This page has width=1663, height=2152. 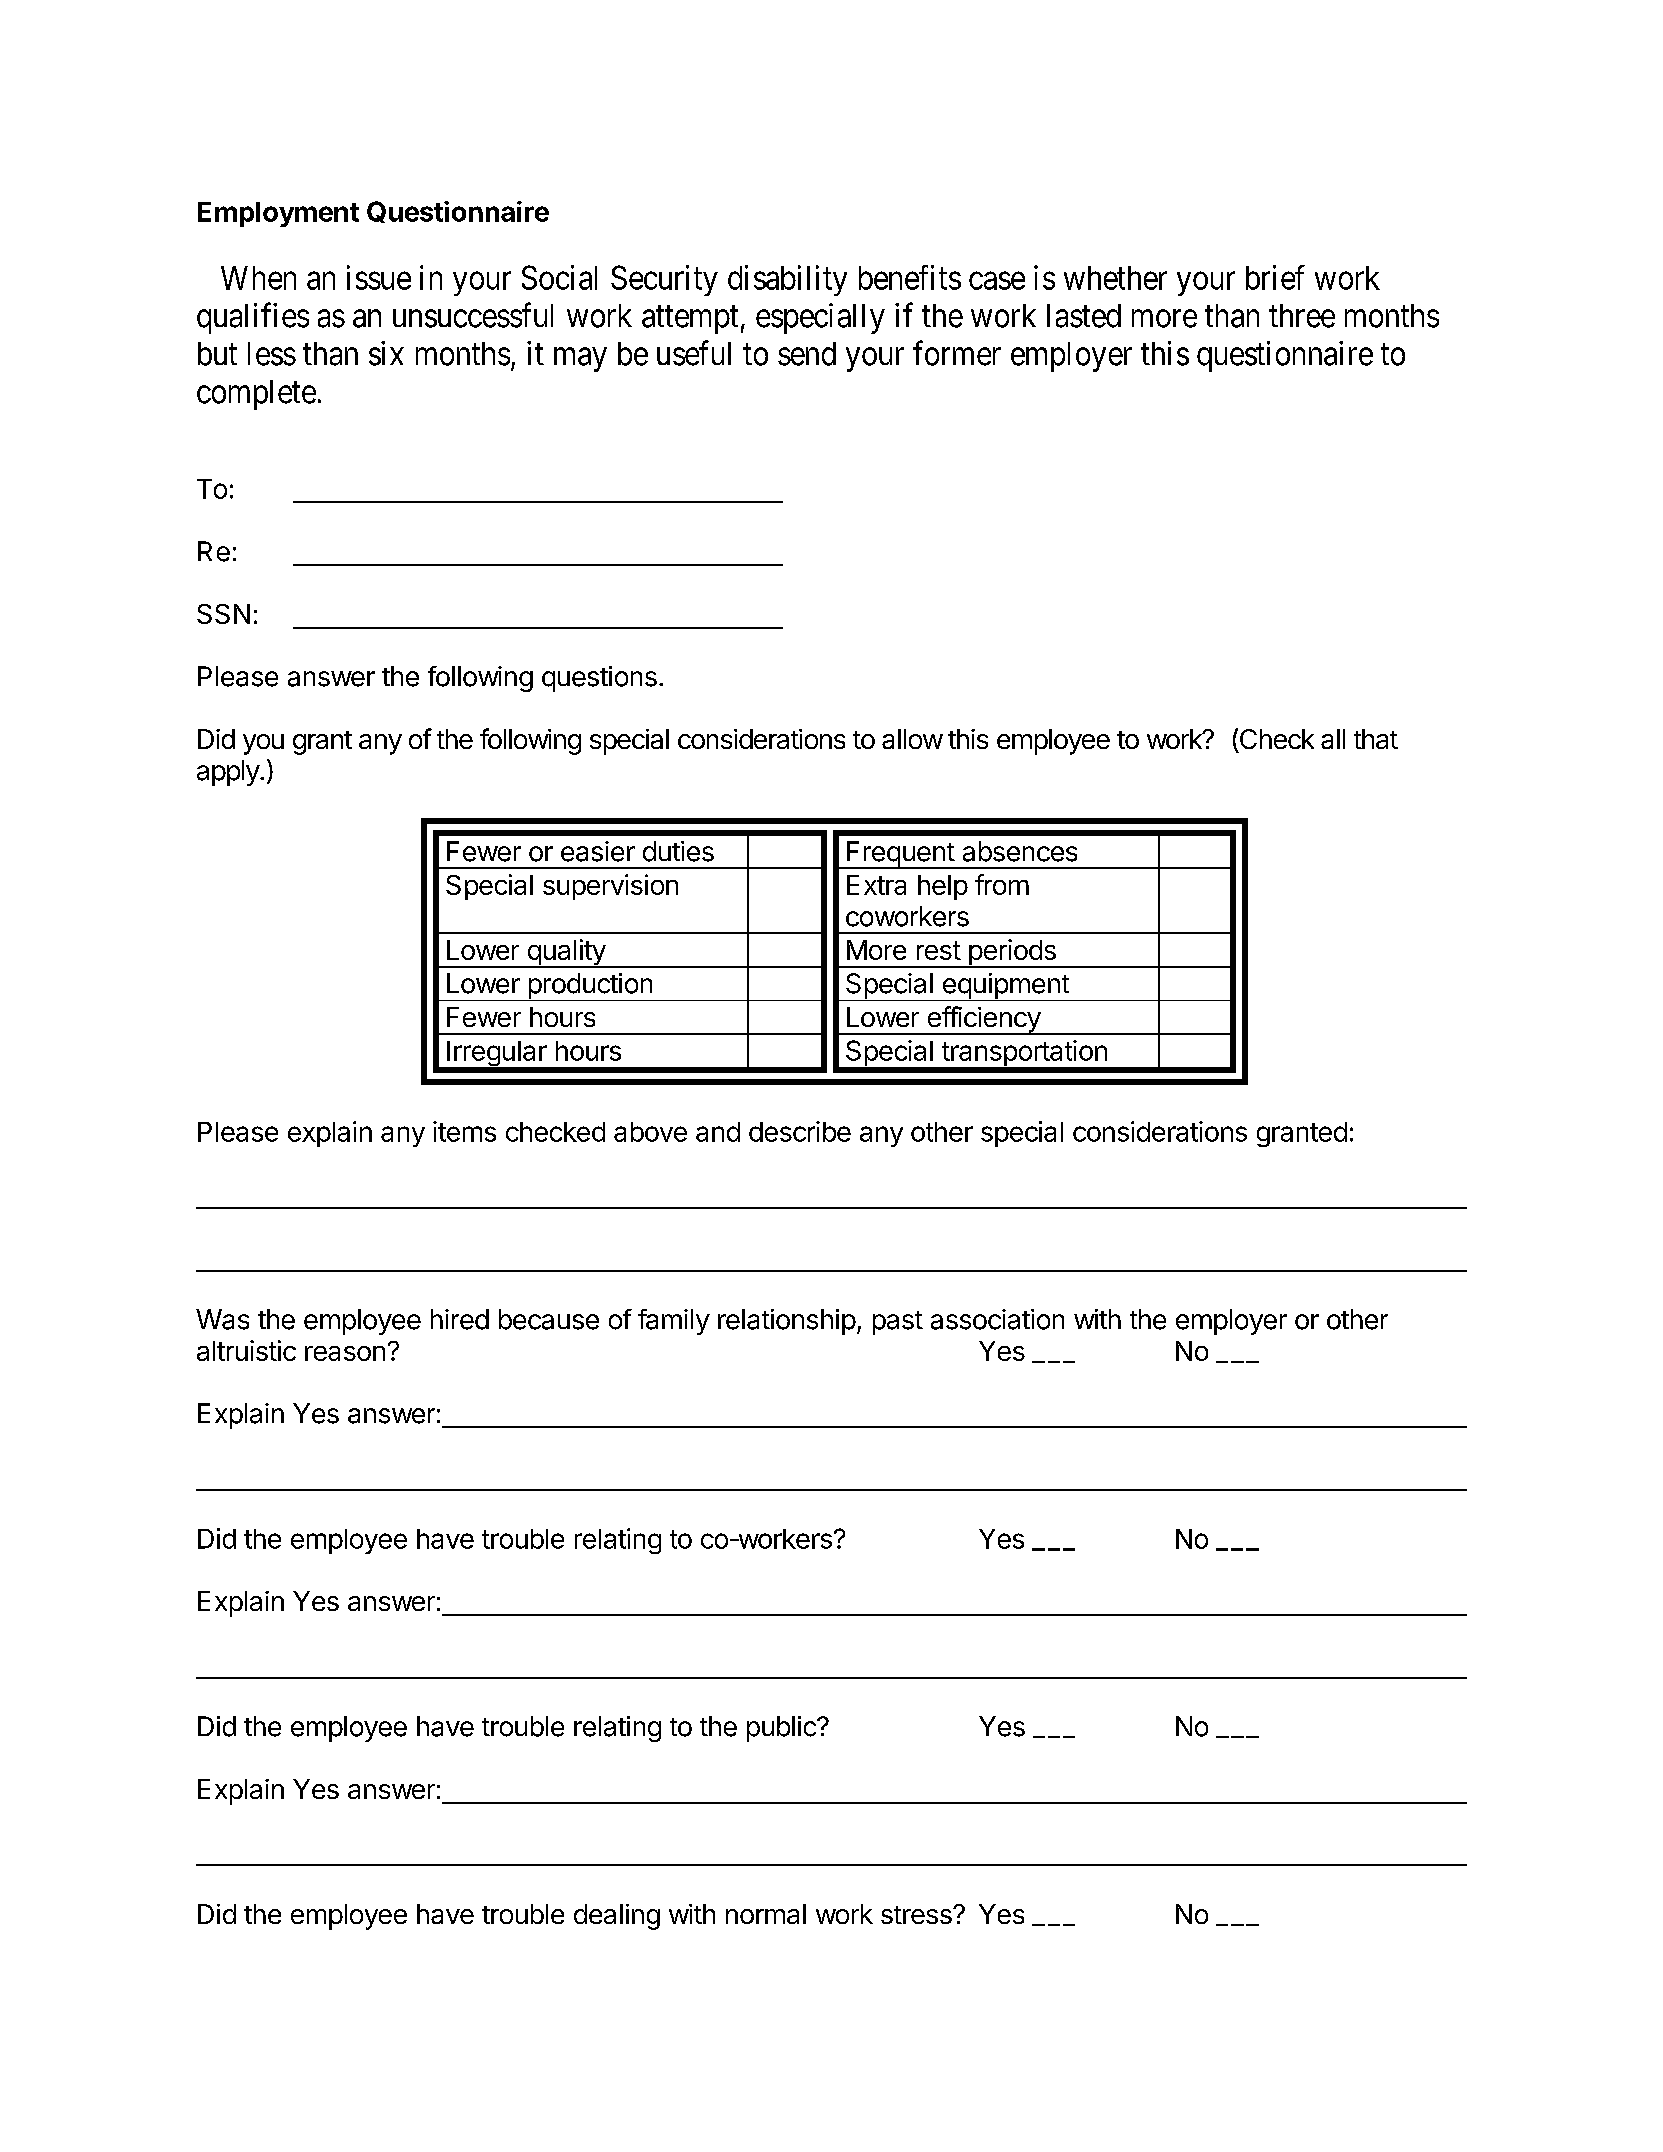 What do you see at coordinates (917, 1915) in the page?
I see `stress` at bounding box center [917, 1915].
